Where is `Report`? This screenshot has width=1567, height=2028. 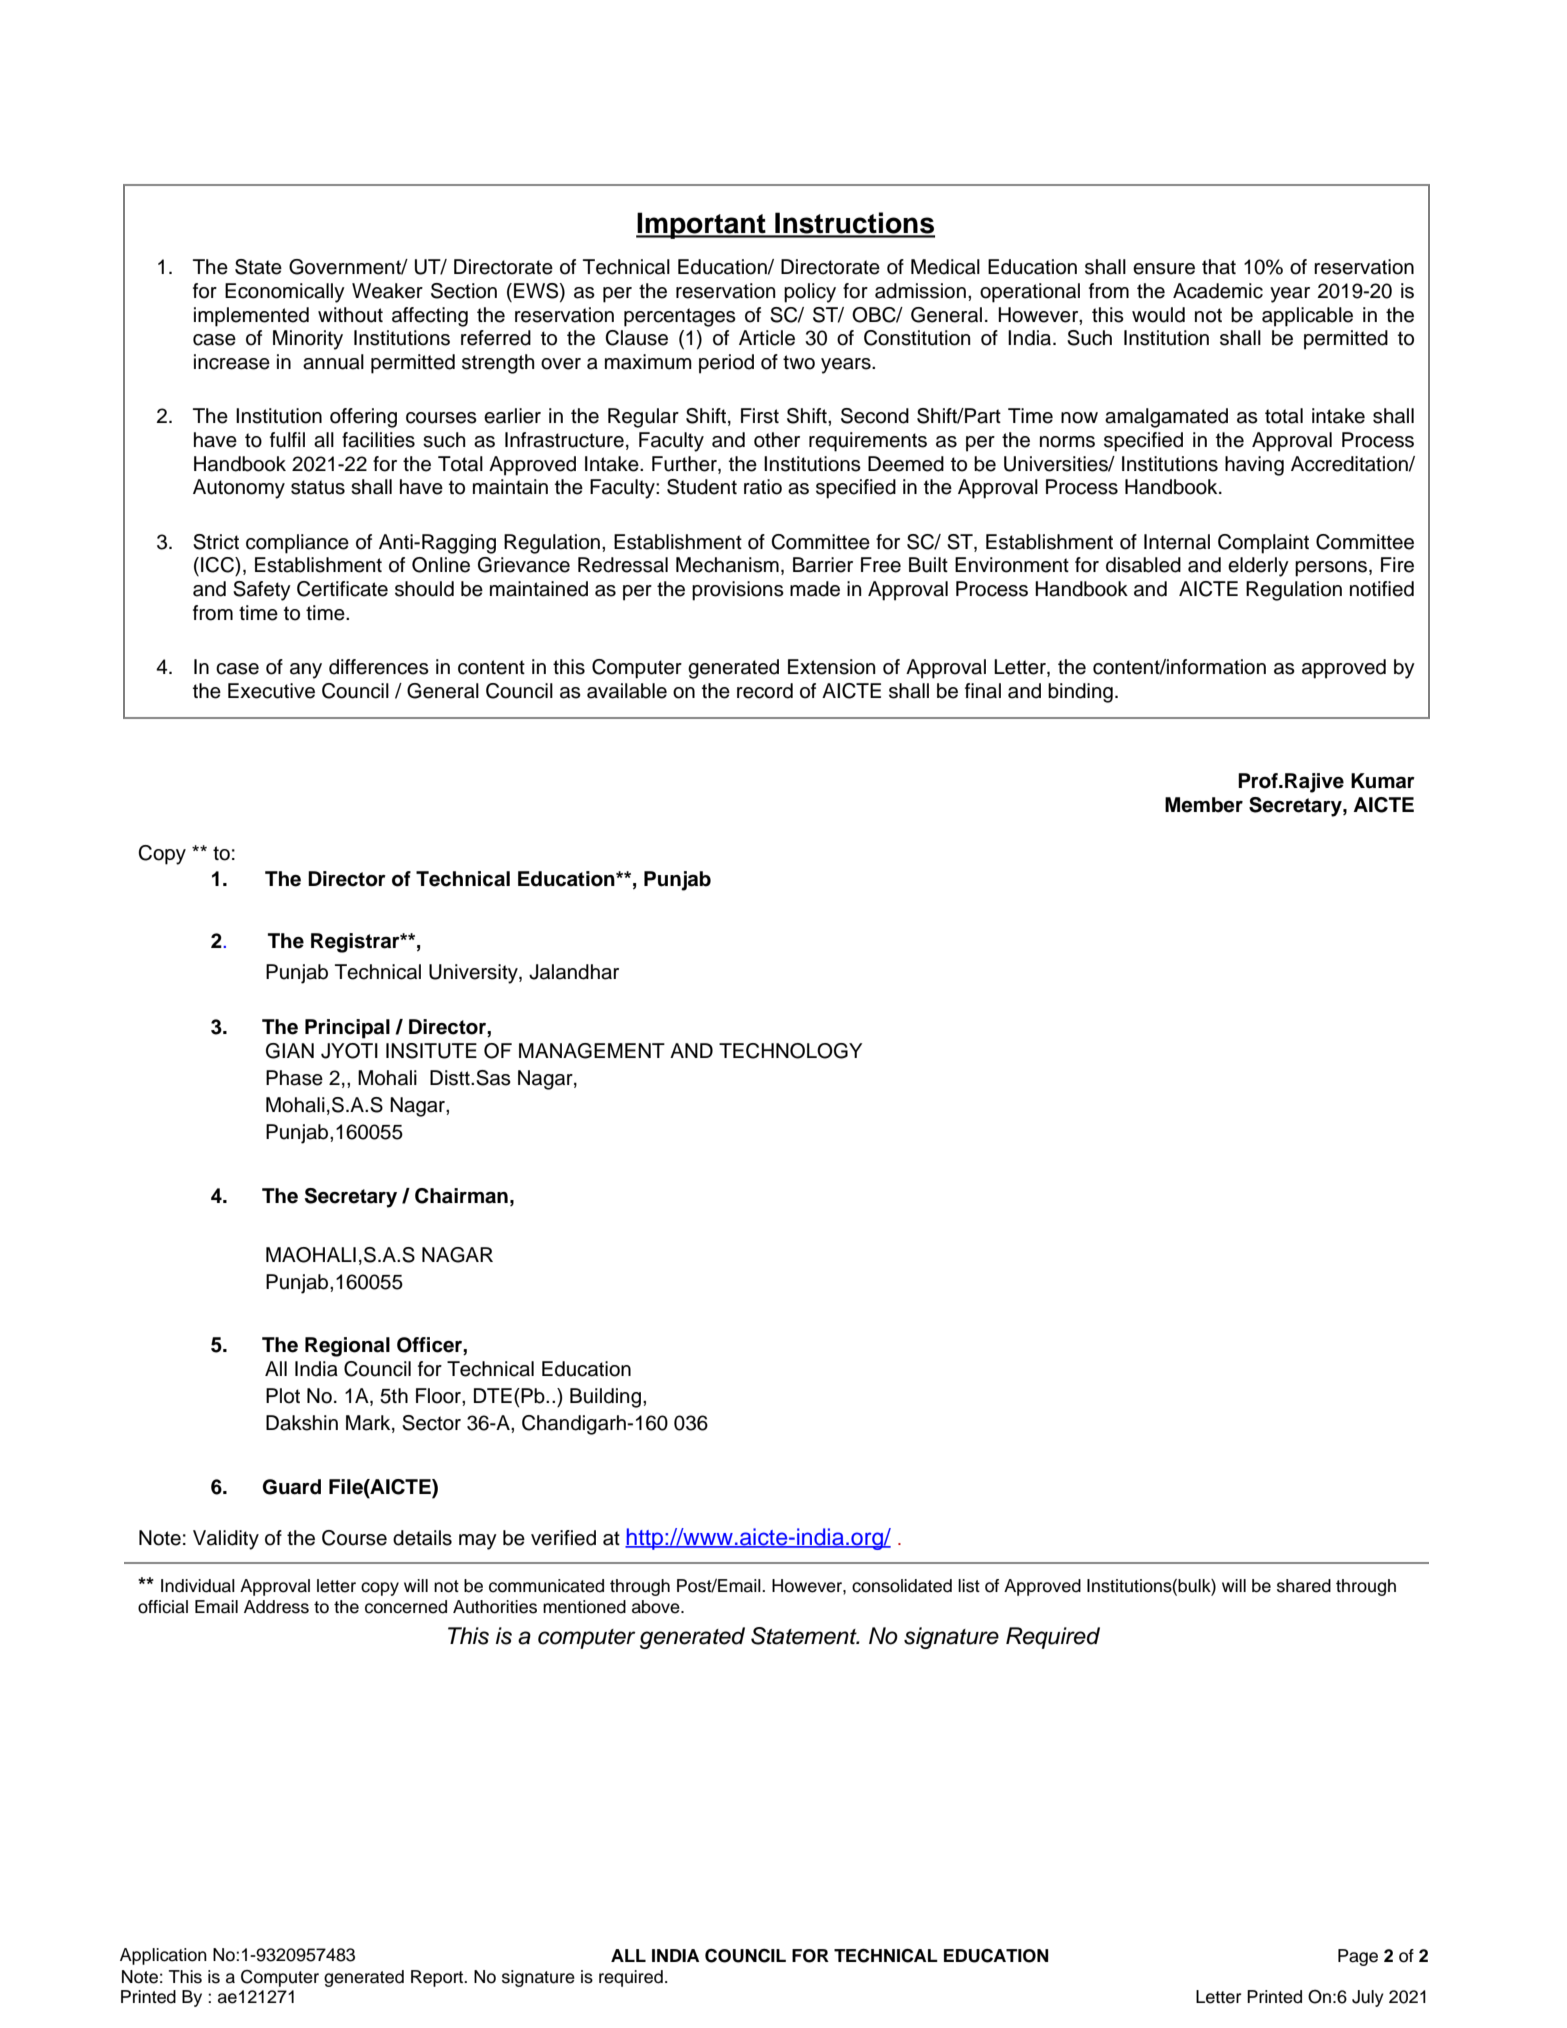 Report is located at coordinates (438, 1978).
